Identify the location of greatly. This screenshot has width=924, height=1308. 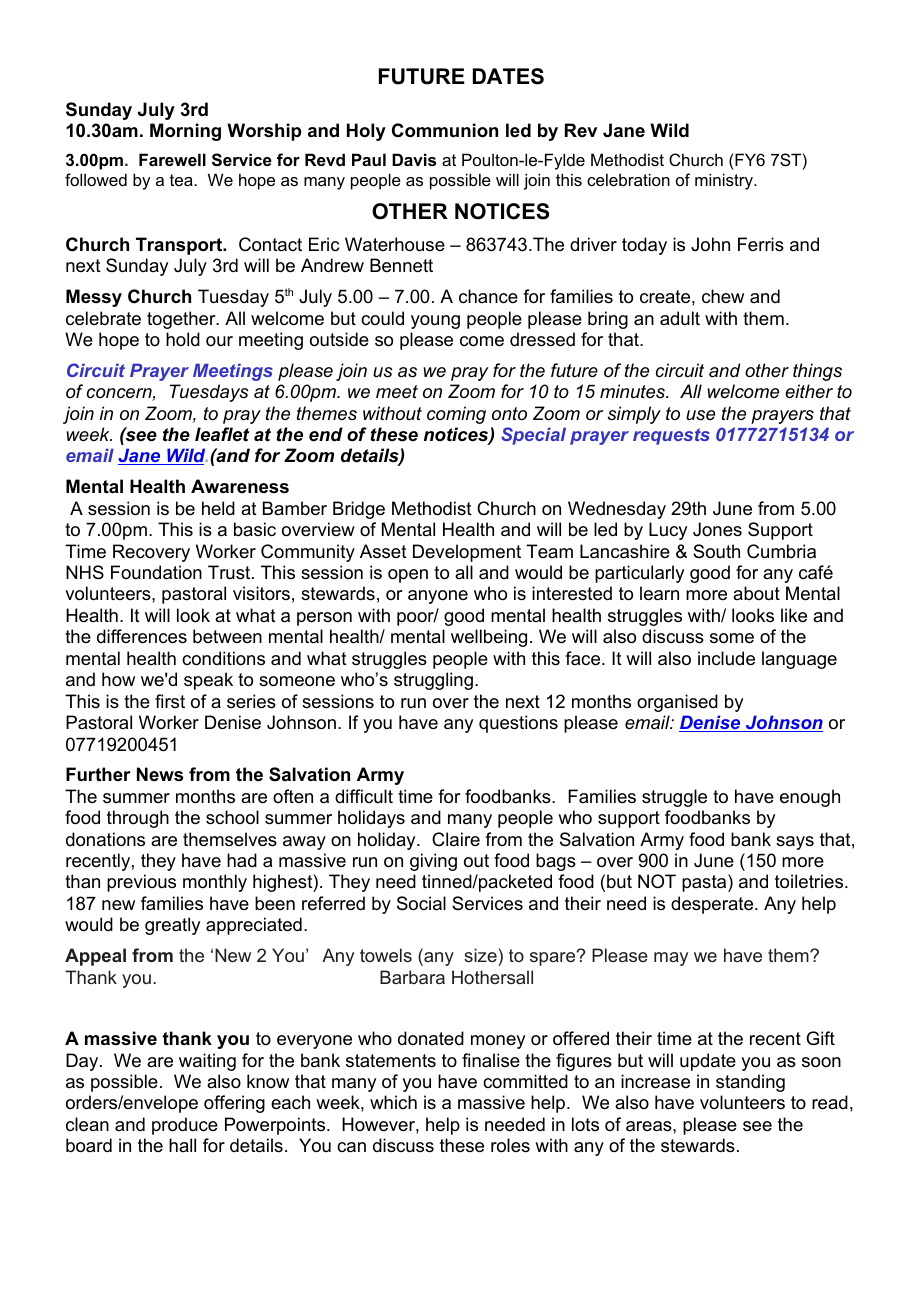
(172, 926).
